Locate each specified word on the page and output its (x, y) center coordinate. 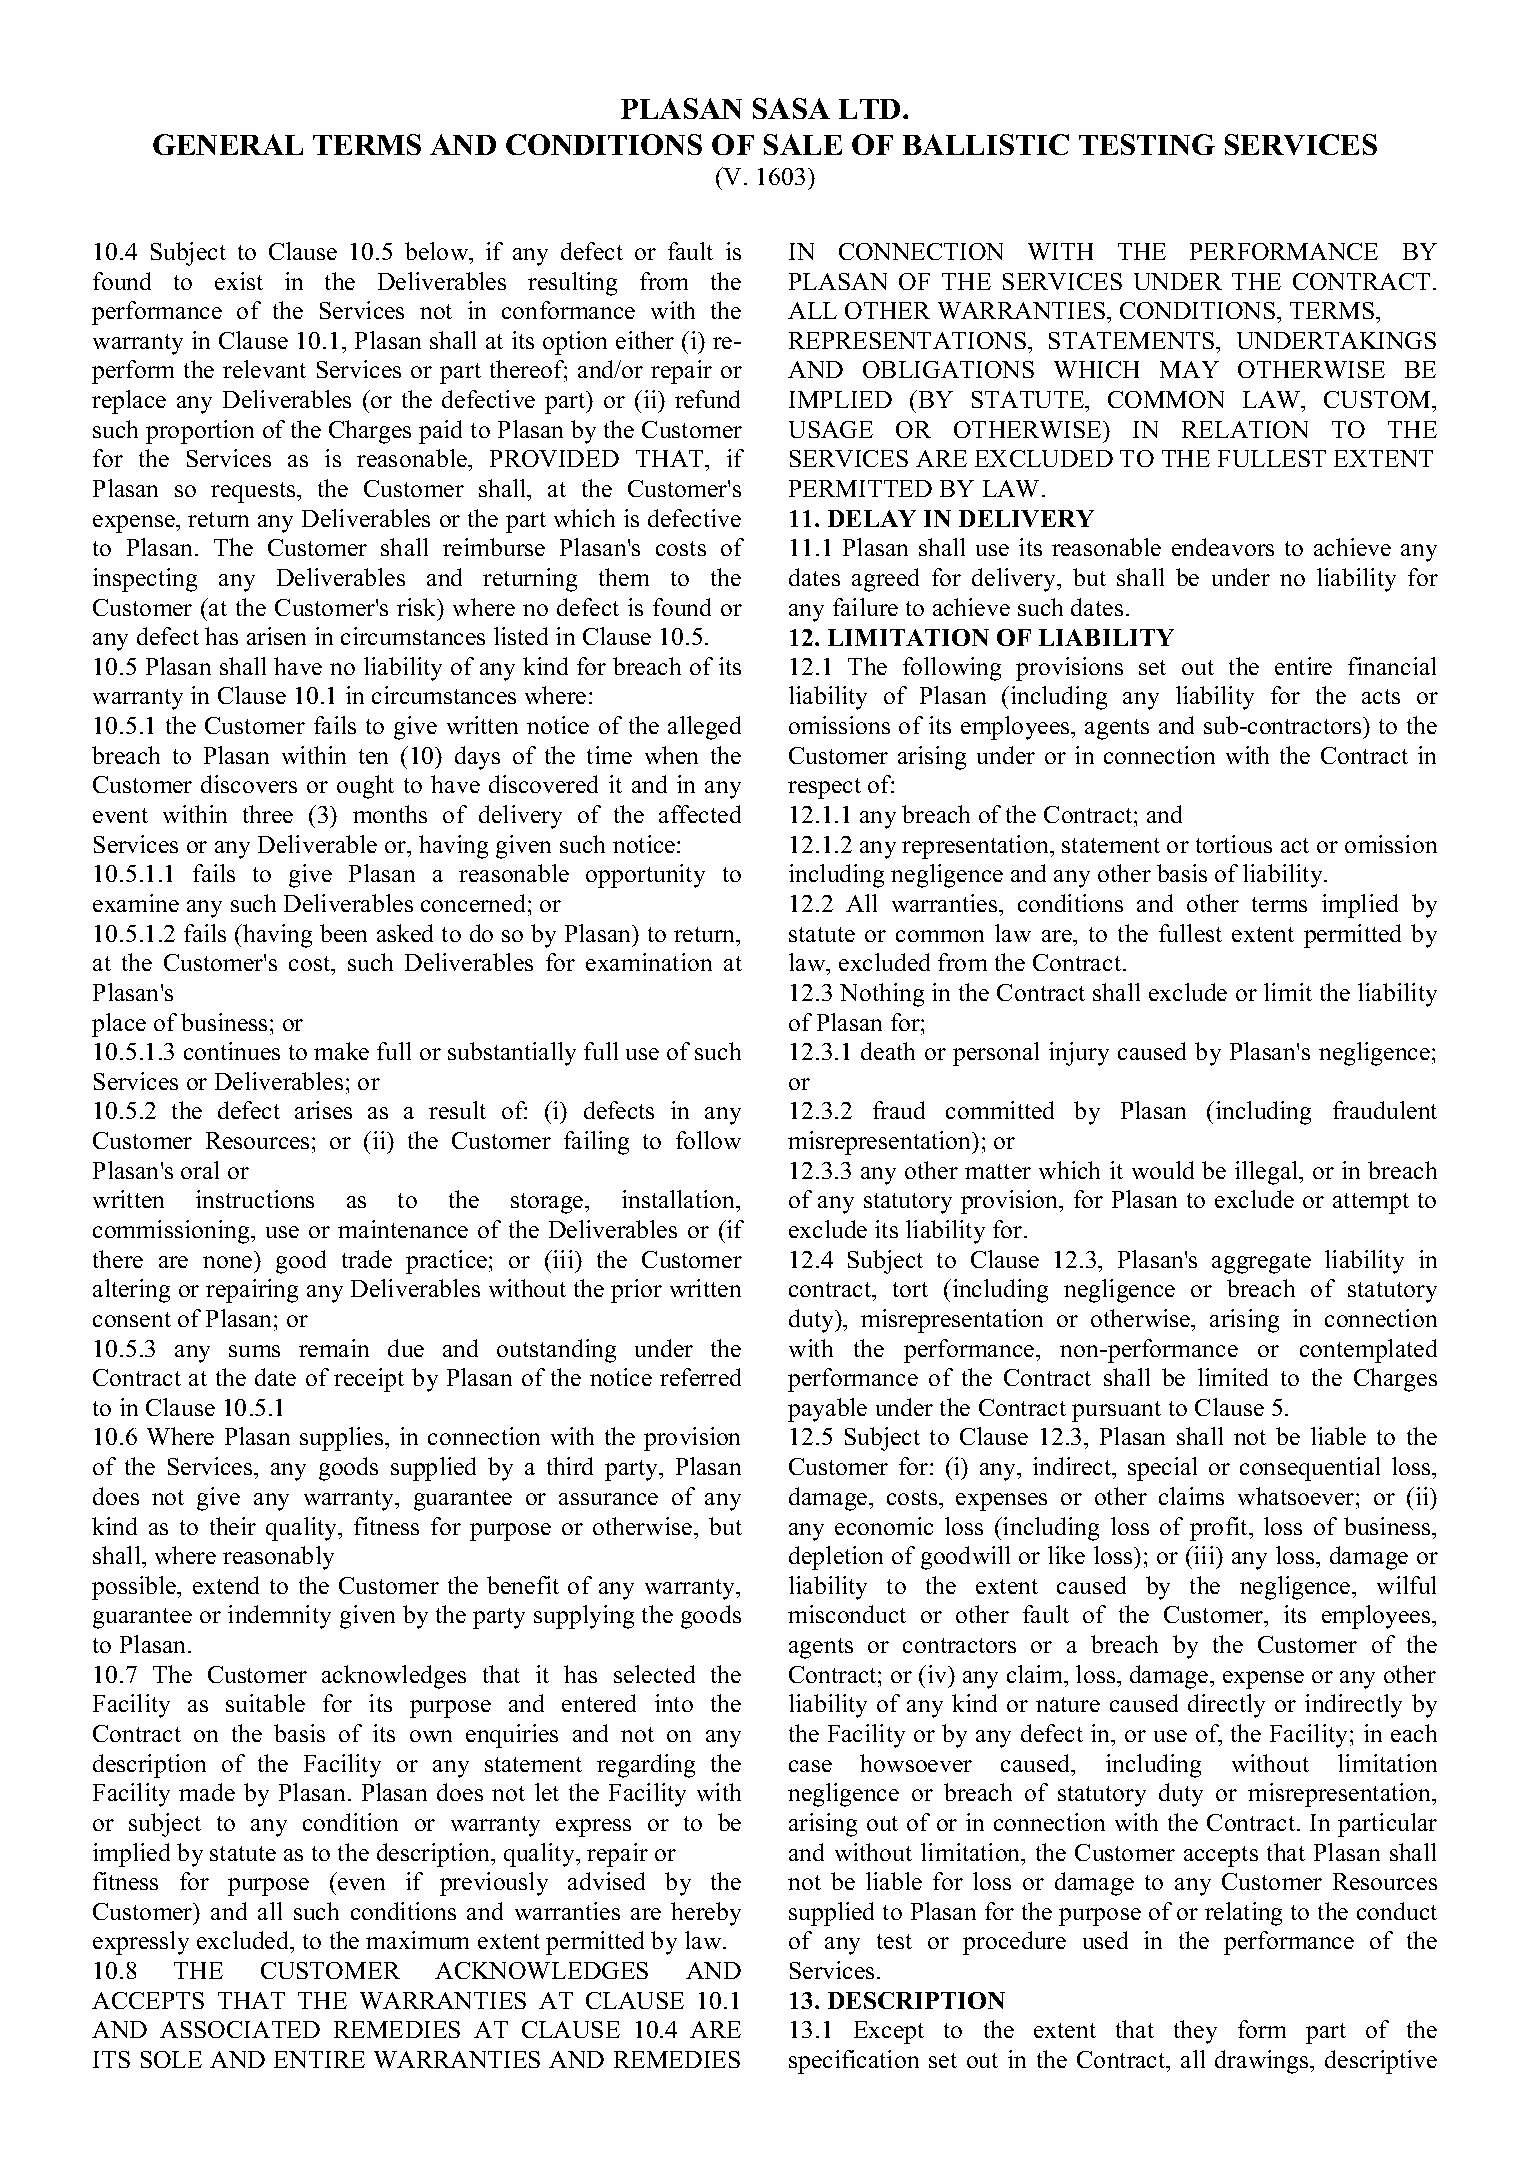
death (888, 1051)
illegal (1268, 1173)
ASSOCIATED (240, 2029)
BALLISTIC (986, 144)
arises (323, 1110)
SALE (803, 144)
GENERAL (228, 144)
